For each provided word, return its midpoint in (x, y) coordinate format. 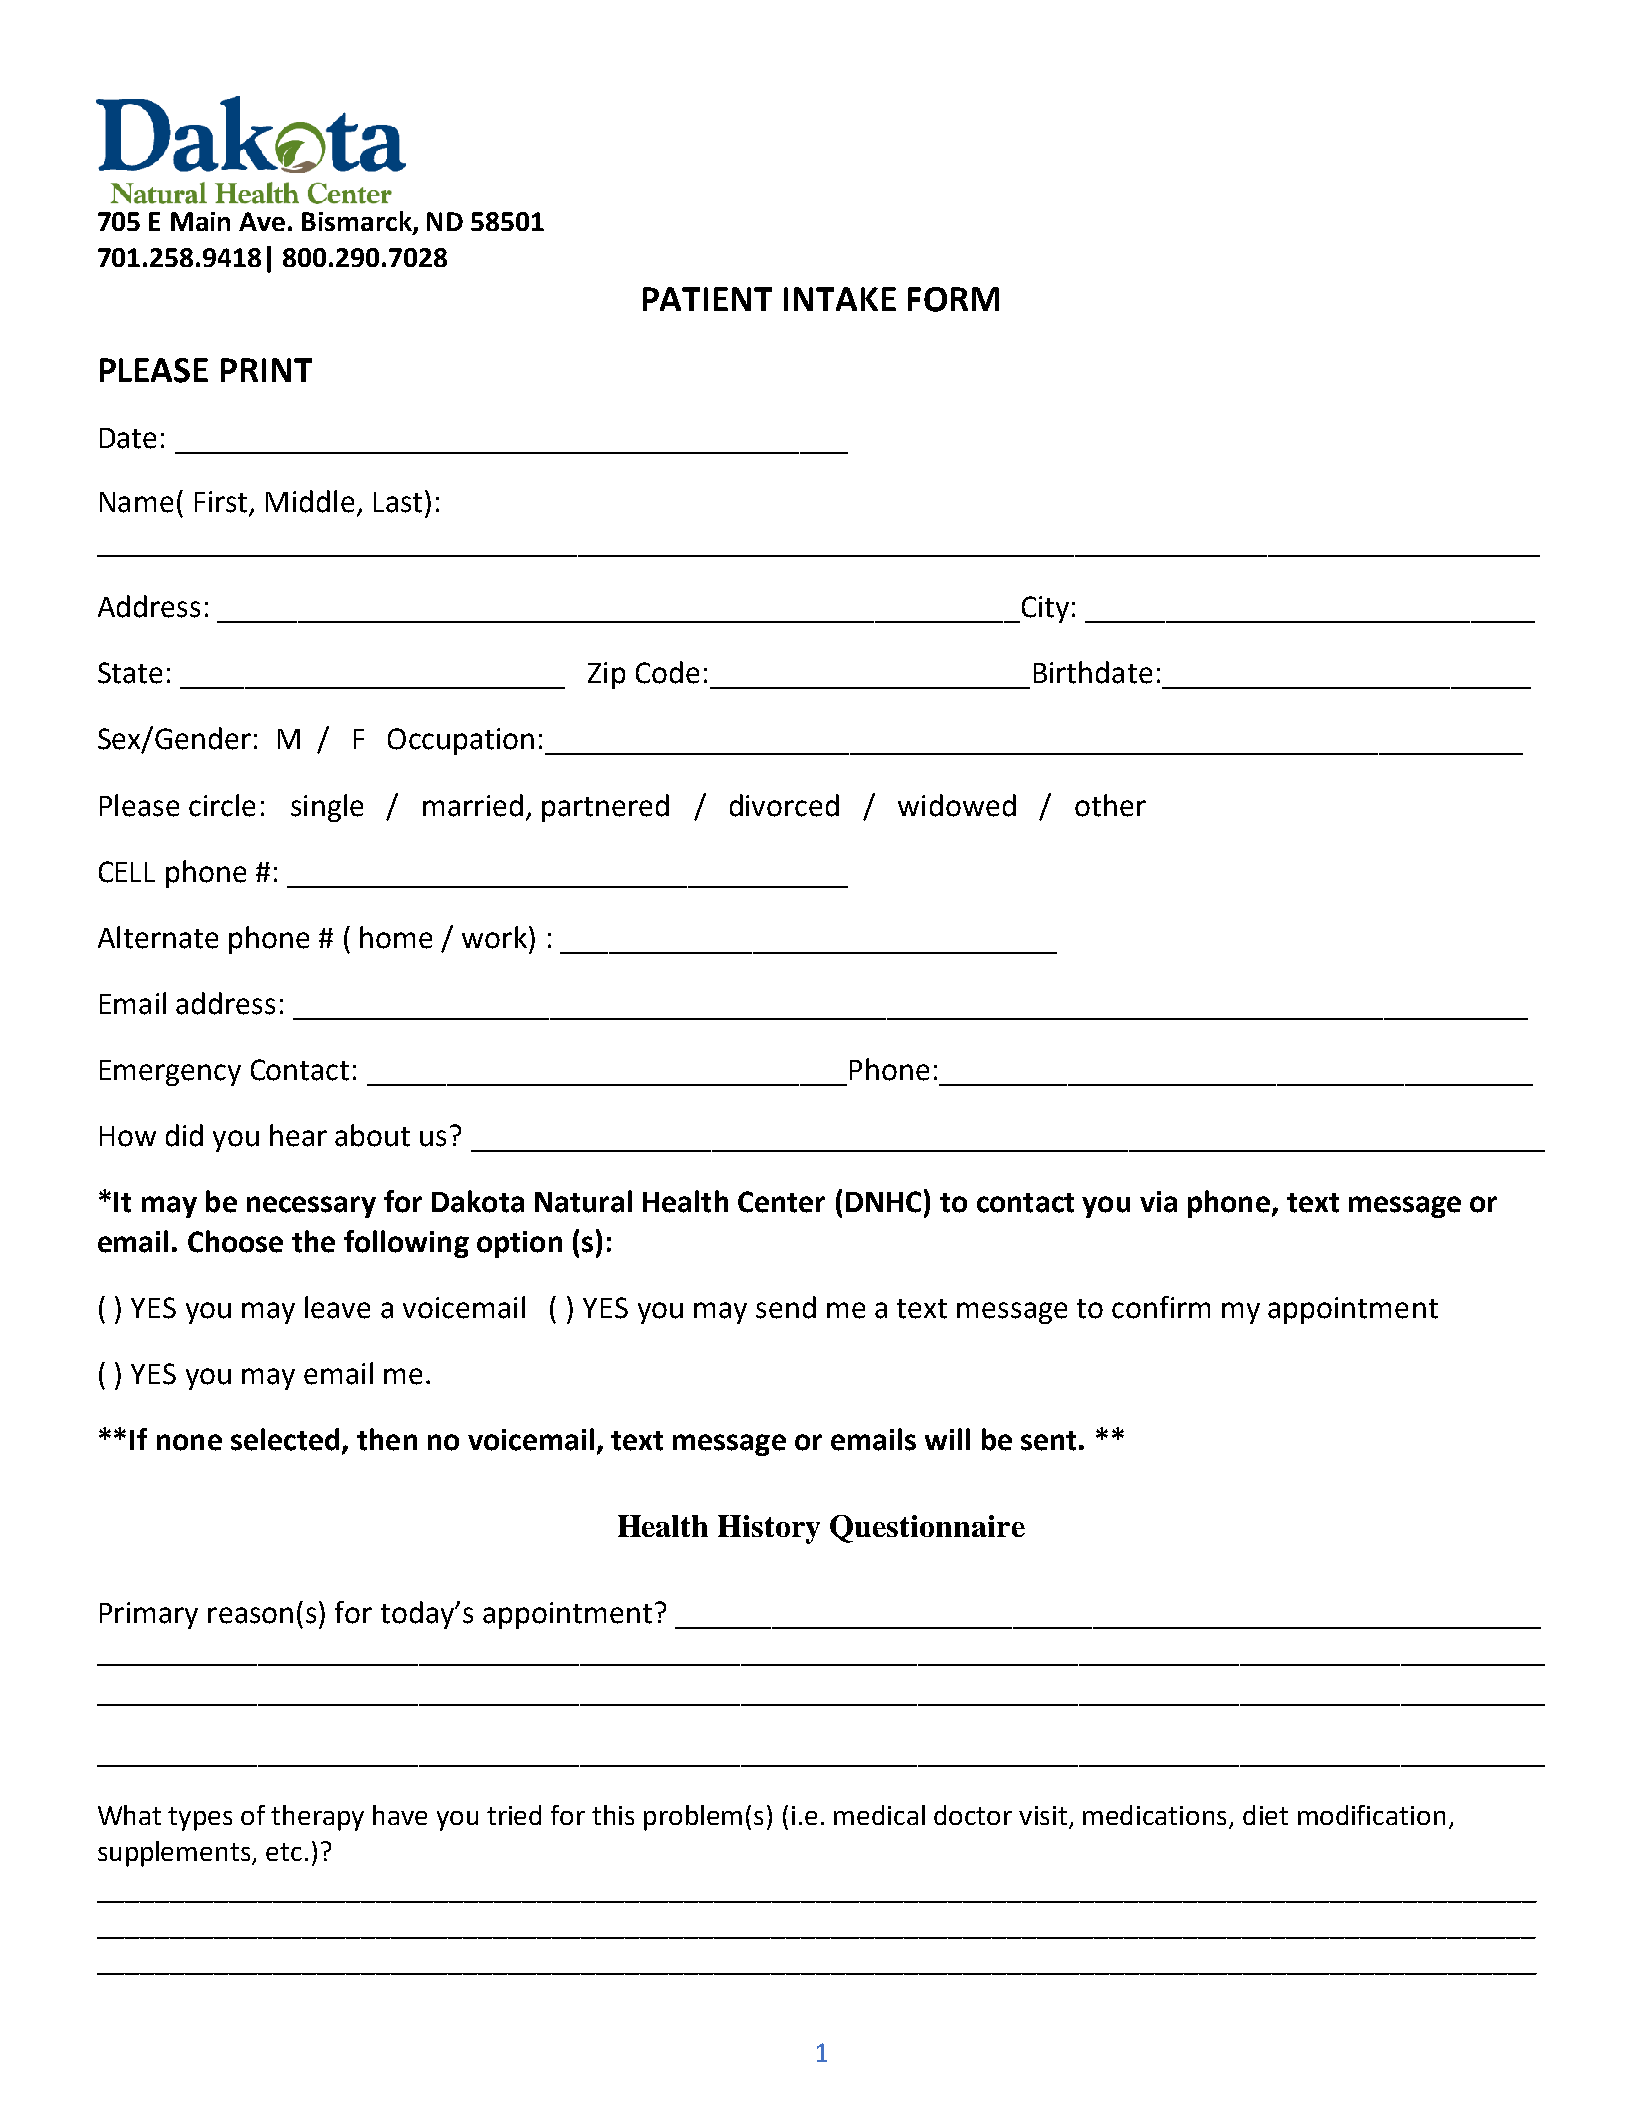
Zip (606, 675)
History (769, 1529)
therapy (317, 1818)
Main (200, 221)
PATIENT (707, 299)
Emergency (170, 1073)
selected (285, 1439)
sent (1048, 1441)
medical (879, 1815)
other (1110, 805)
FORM (953, 299)
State (130, 673)
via (1158, 1202)
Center (781, 1202)
